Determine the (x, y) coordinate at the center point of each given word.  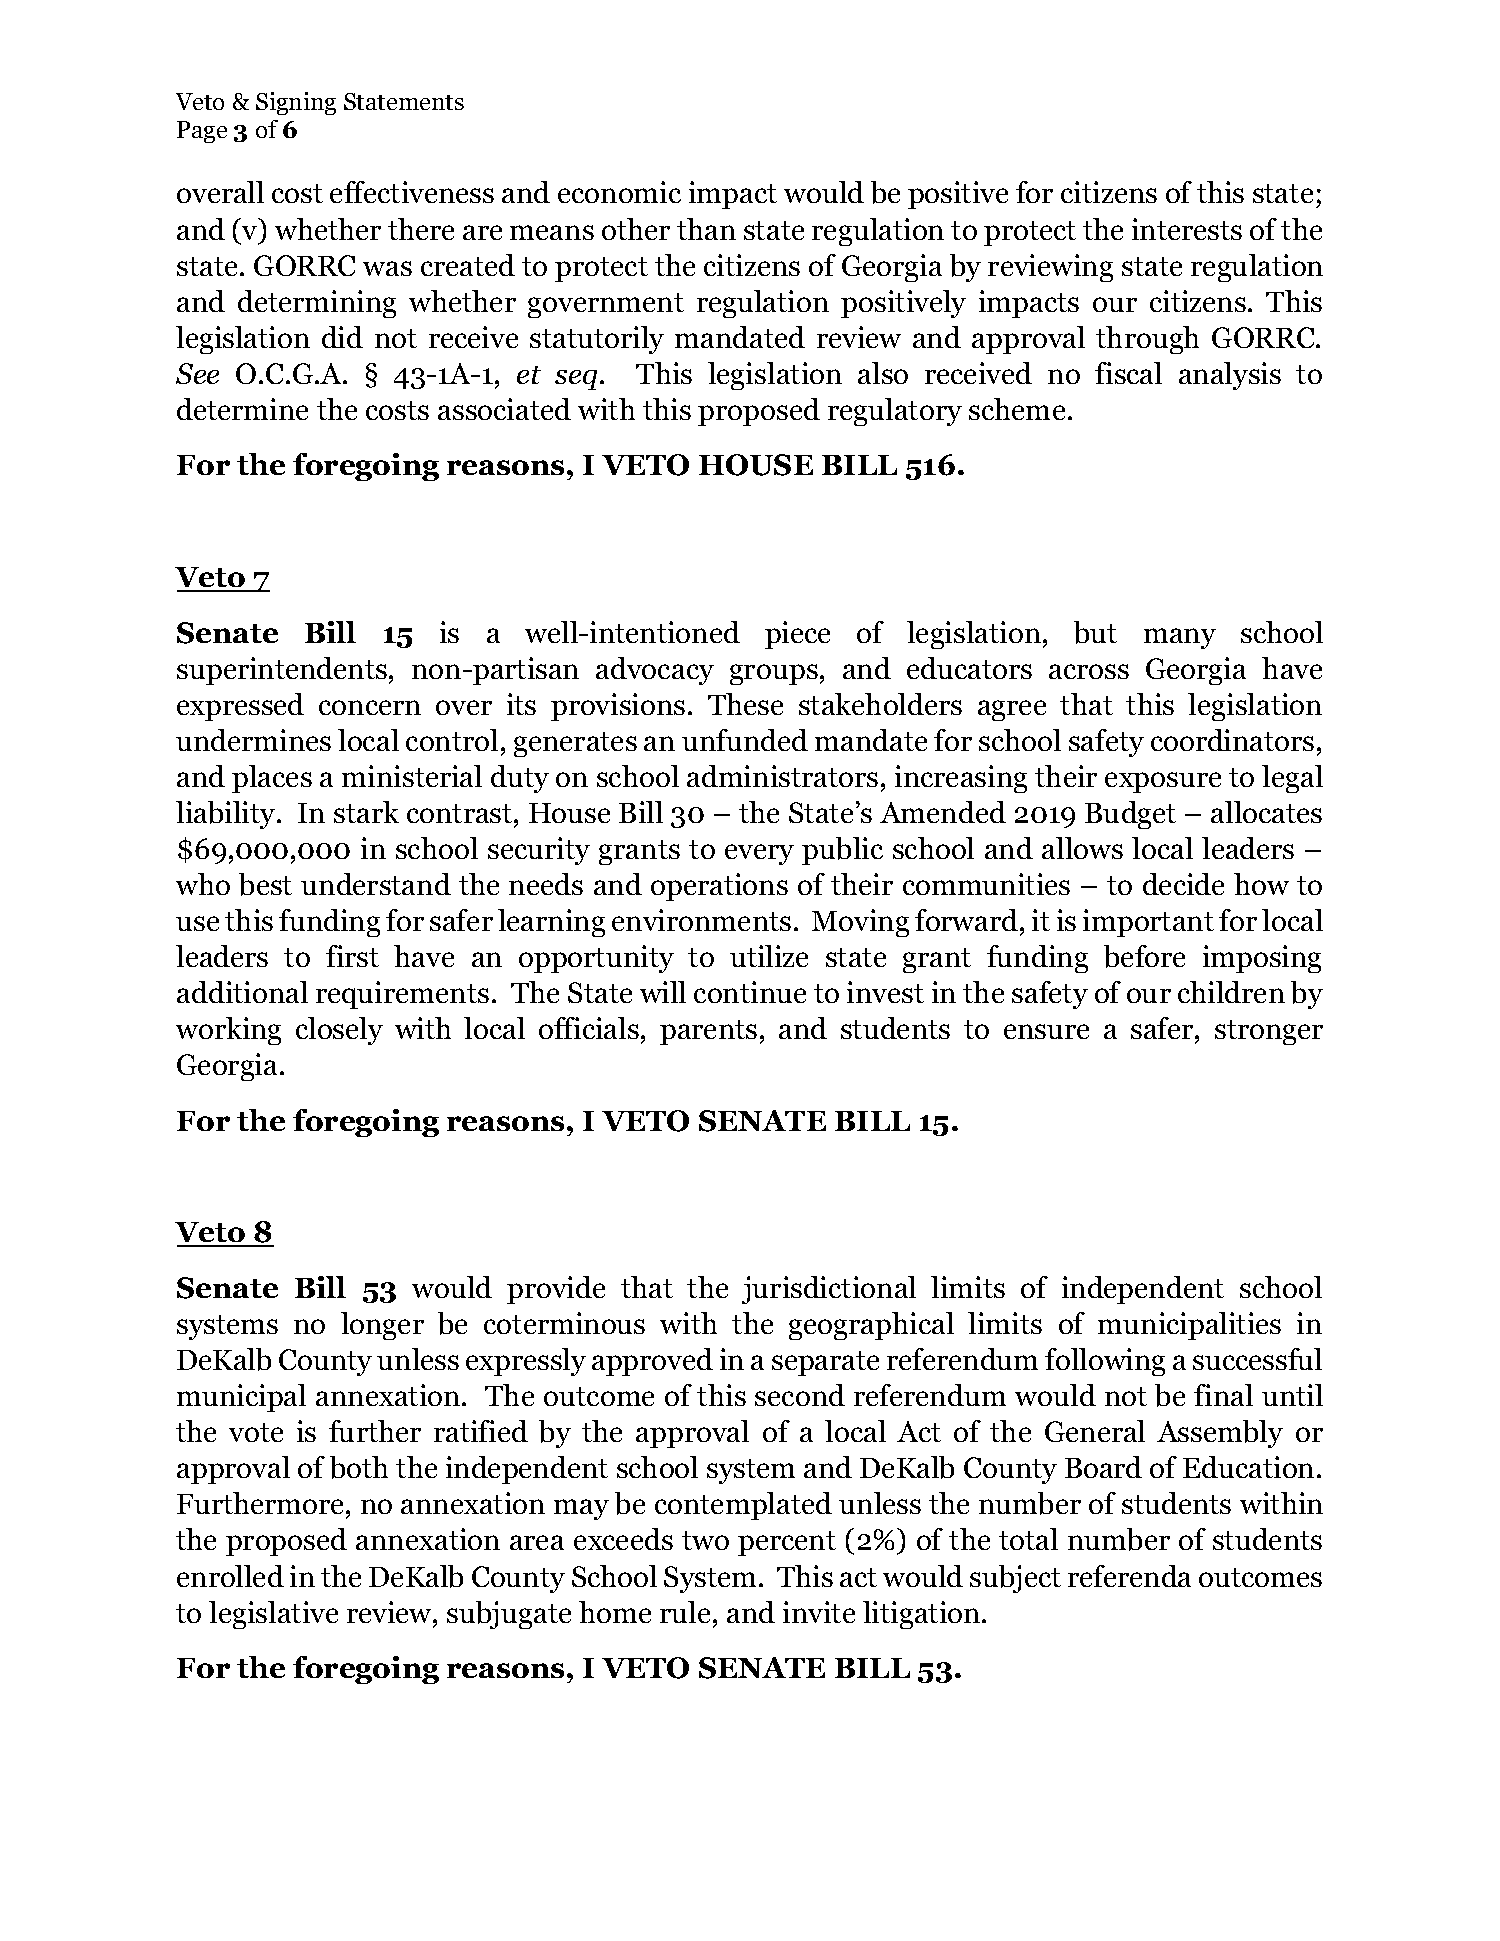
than (706, 229)
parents (708, 1032)
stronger (1269, 1032)
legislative (273, 1615)
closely (339, 1031)
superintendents (282, 671)
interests (1187, 229)
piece (797, 635)
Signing (296, 103)
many (1180, 638)
